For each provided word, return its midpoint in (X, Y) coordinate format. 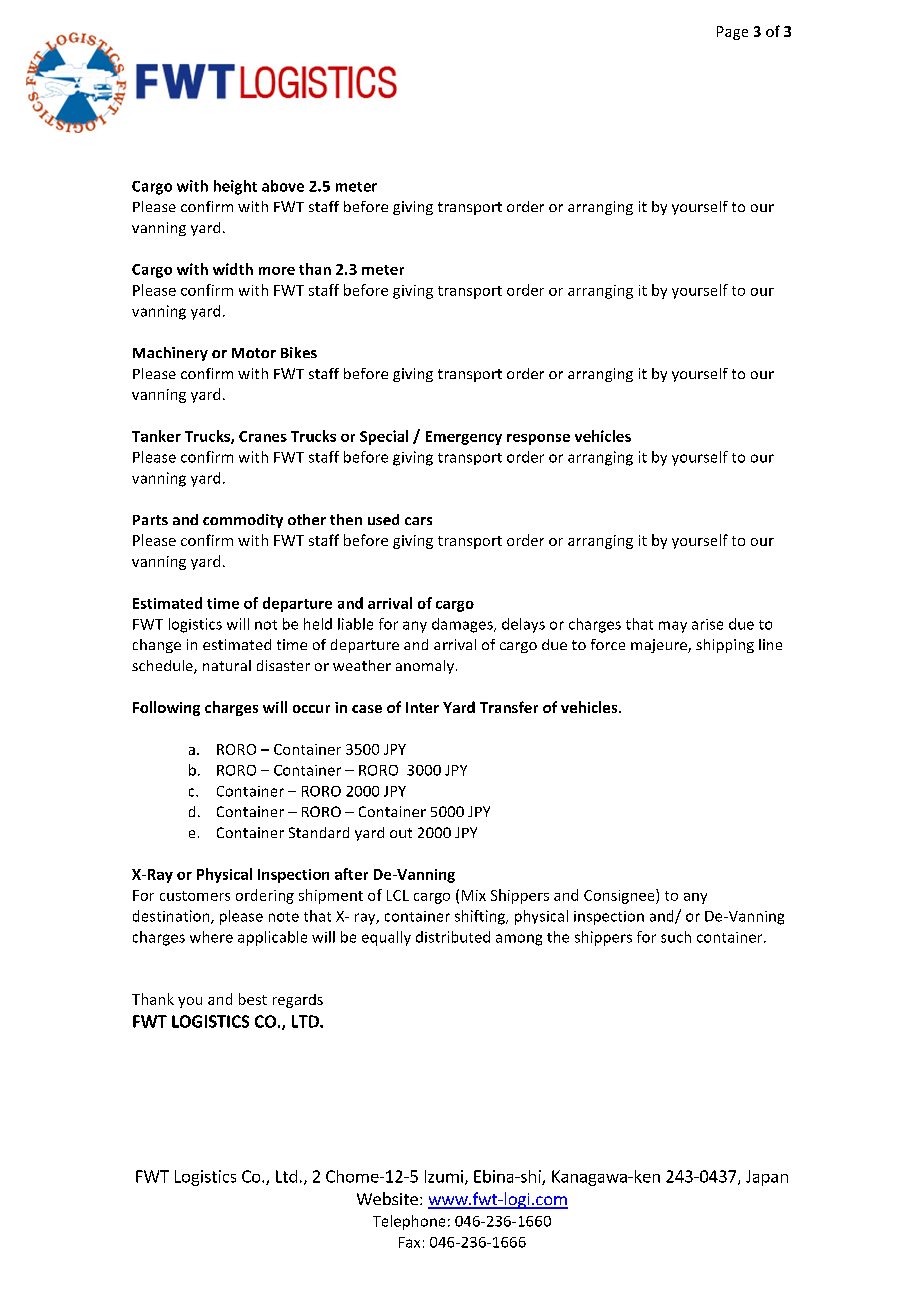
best (253, 999)
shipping (725, 646)
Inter (422, 707)
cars (418, 521)
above (283, 186)
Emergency (464, 438)
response (538, 439)
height (235, 187)
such (676, 937)
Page (732, 33)
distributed (453, 937)
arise (707, 624)
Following (166, 708)
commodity (243, 521)
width (233, 269)
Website (387, 1198)
